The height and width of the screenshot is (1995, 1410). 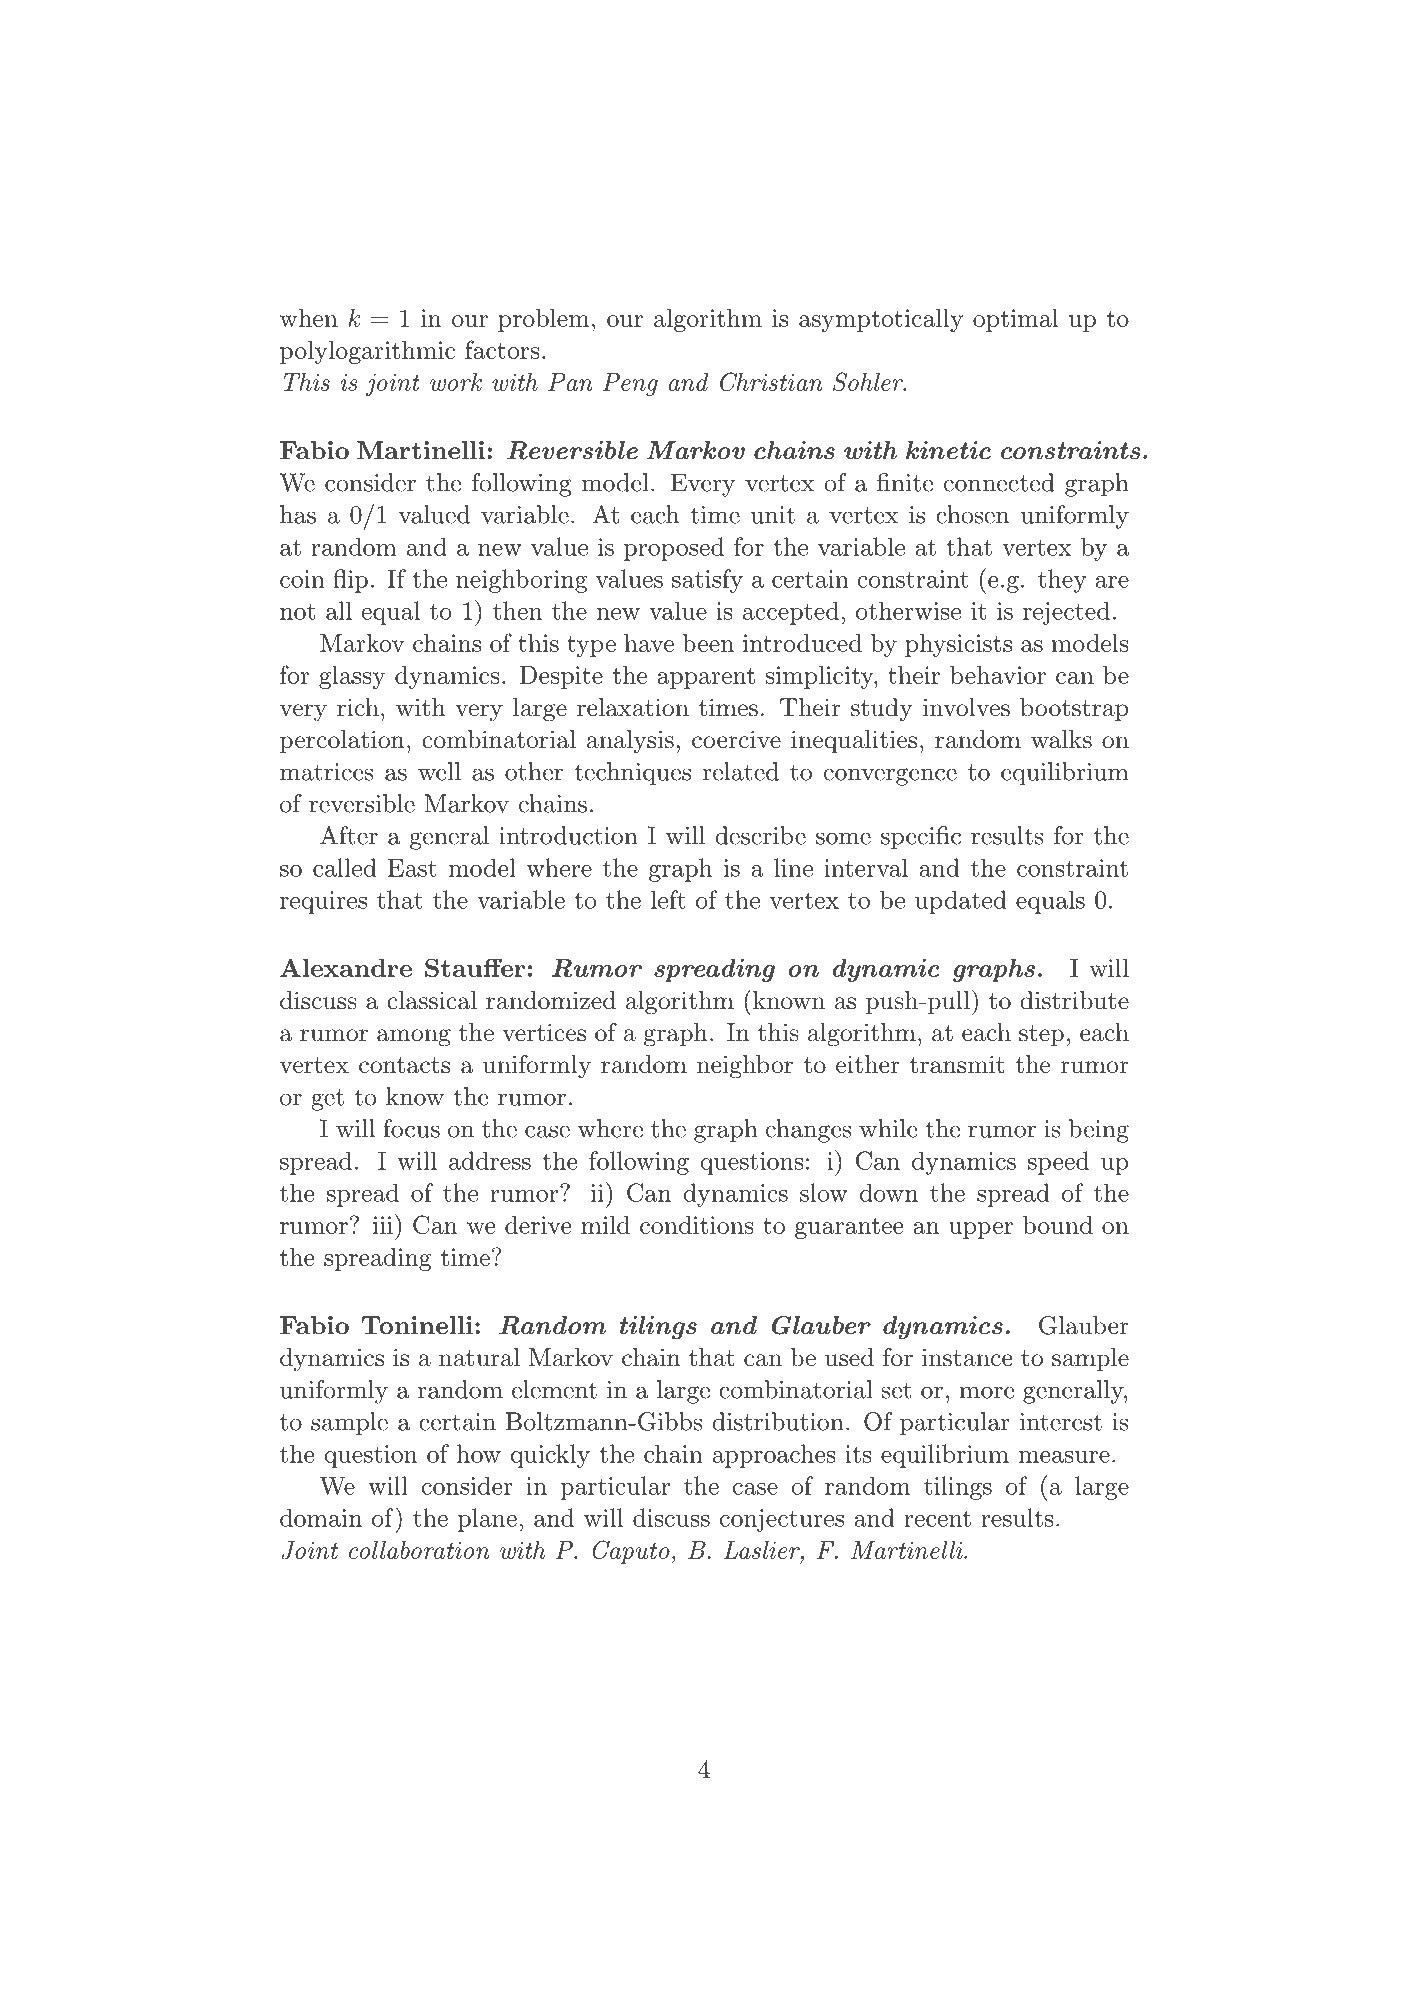 I want to click on Alexandre, so click(x=346, y=967).
